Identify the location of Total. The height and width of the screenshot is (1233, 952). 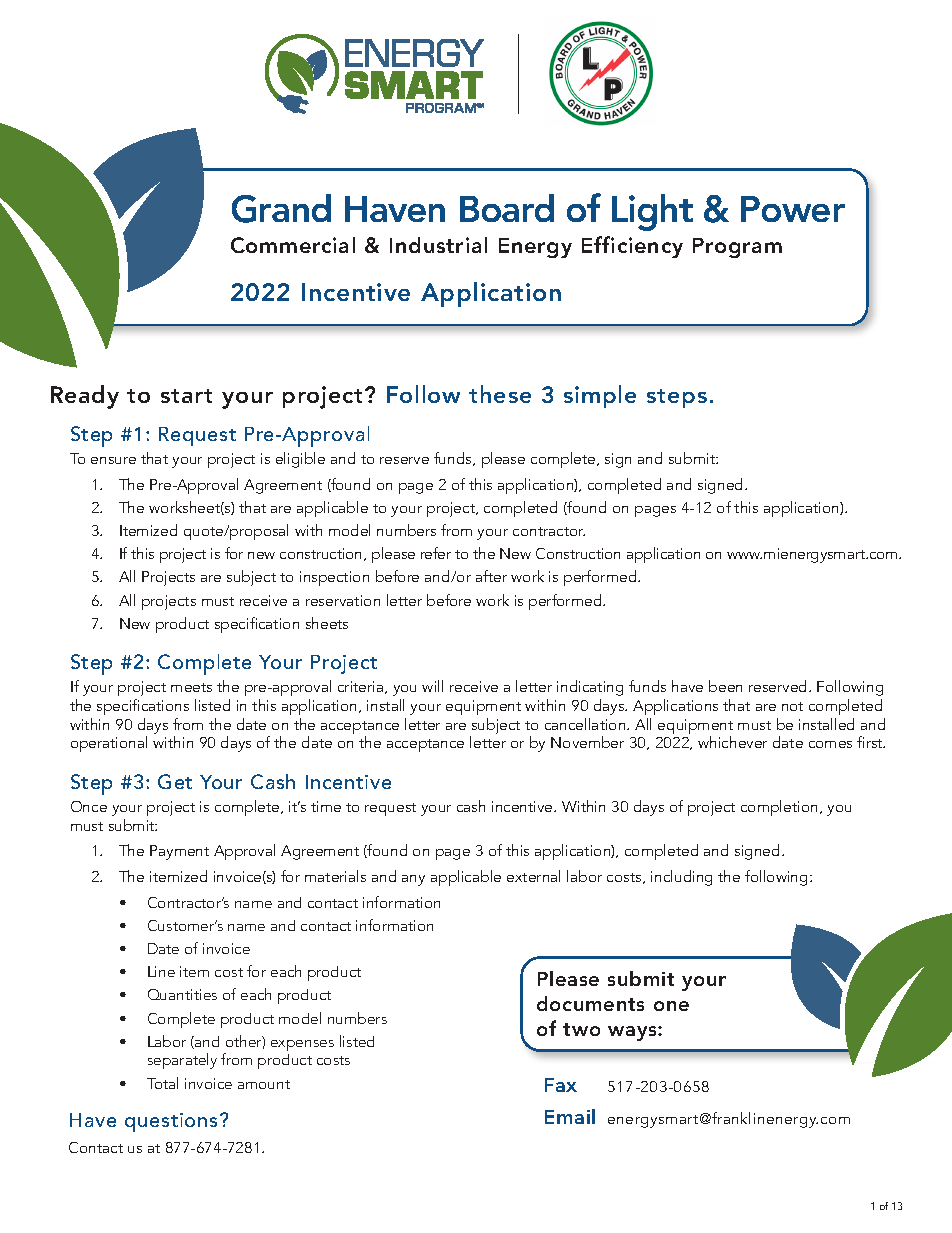
(162, 1083).
